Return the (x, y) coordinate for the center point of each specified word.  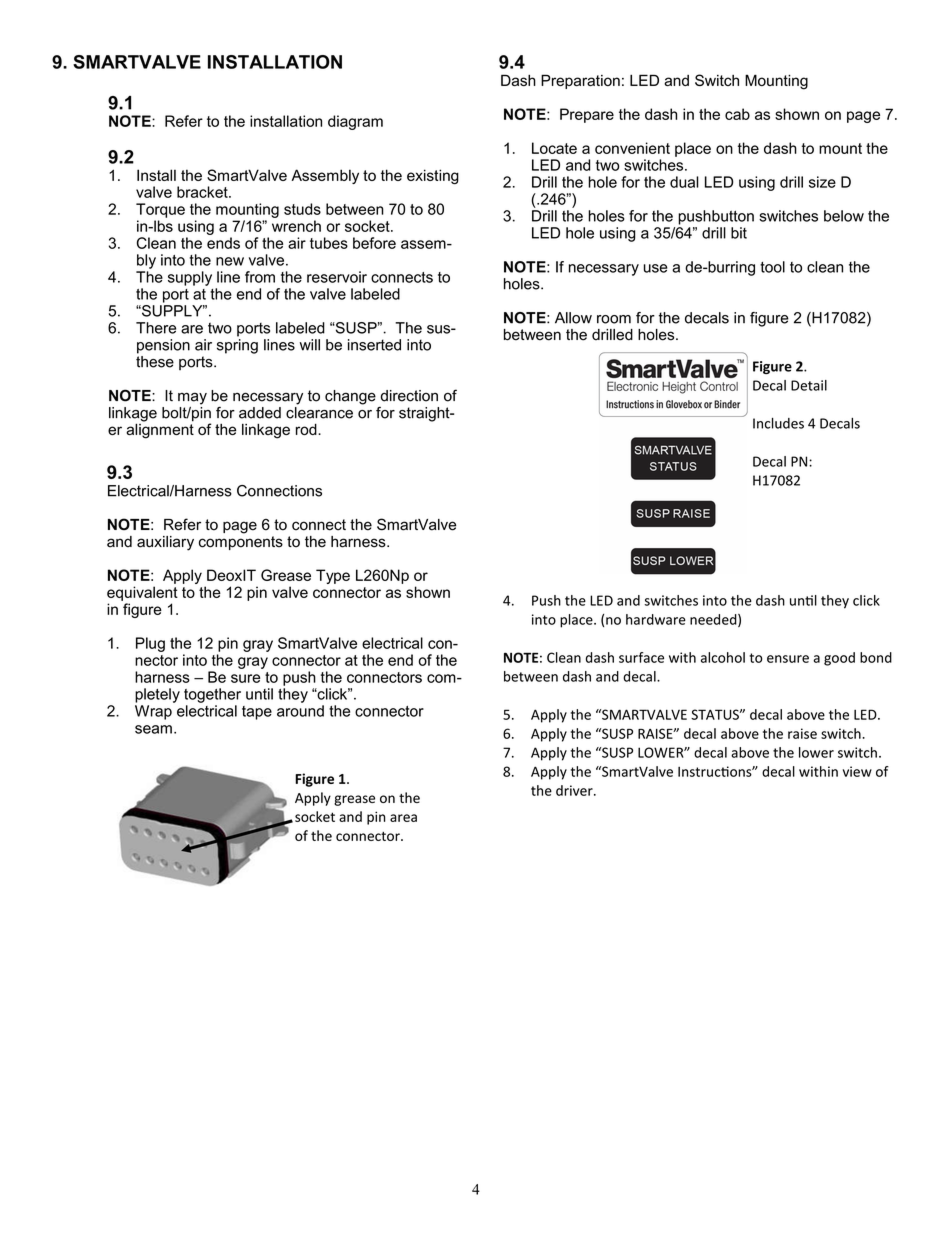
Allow (573, 318)
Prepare (587, 115)
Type (333, 576)
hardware (656, 619)
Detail (809, 385)
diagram (355, 122)
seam (153, 729)
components (241, 543)
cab (737, 114)
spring (237, 346)
